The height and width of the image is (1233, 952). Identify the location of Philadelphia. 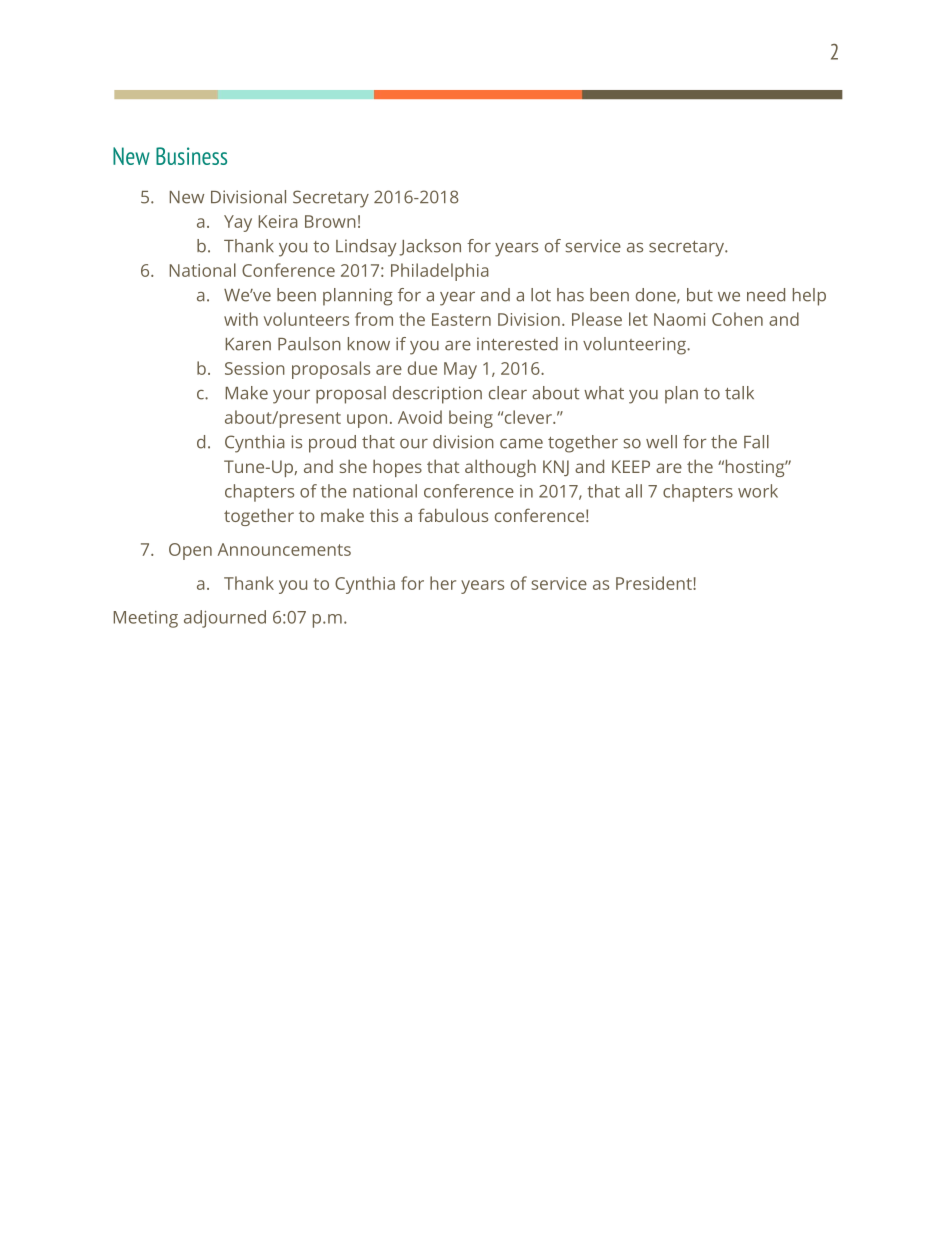
(440, 272).
